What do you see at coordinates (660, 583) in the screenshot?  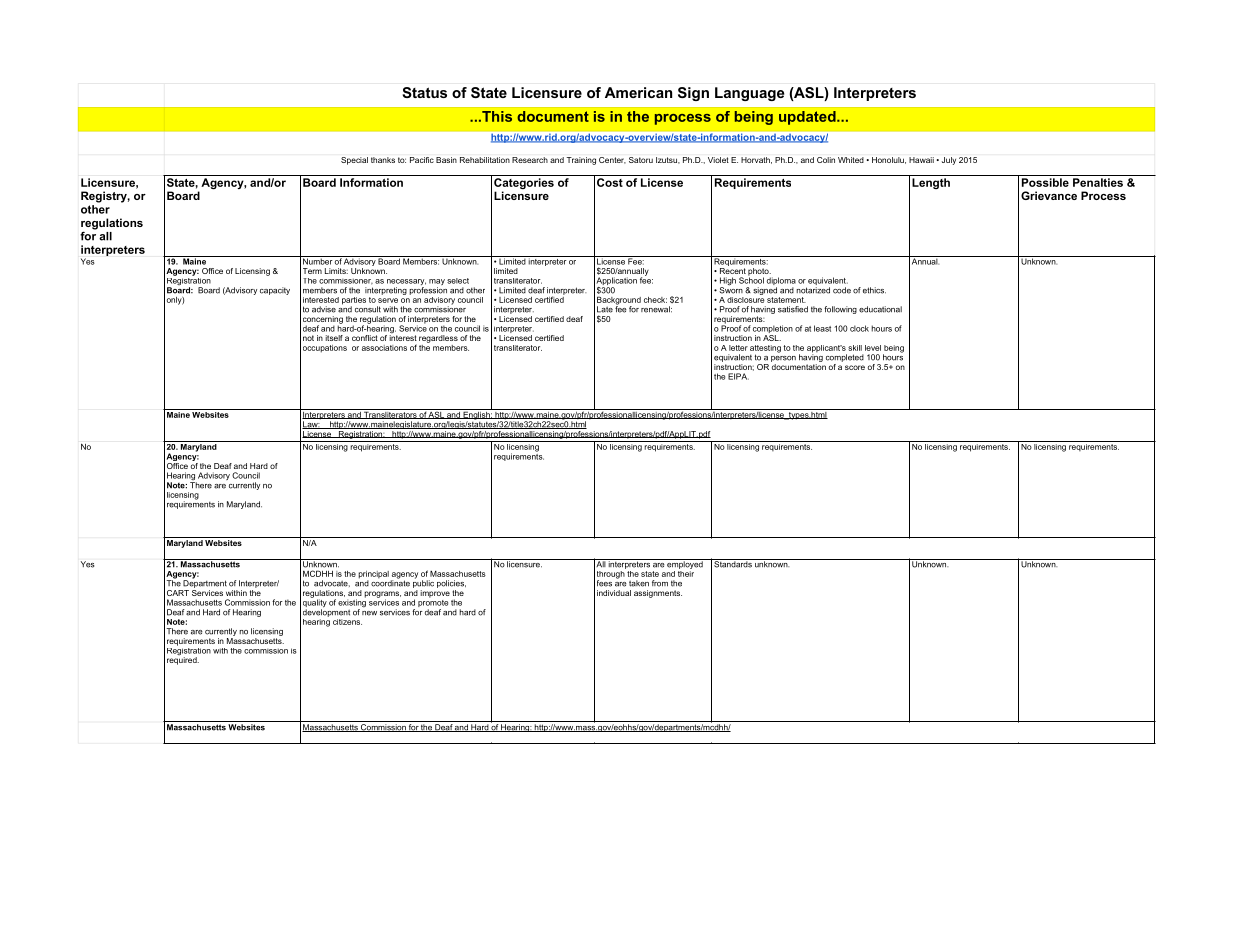 I see `from` at bounding box center [660, 583].
